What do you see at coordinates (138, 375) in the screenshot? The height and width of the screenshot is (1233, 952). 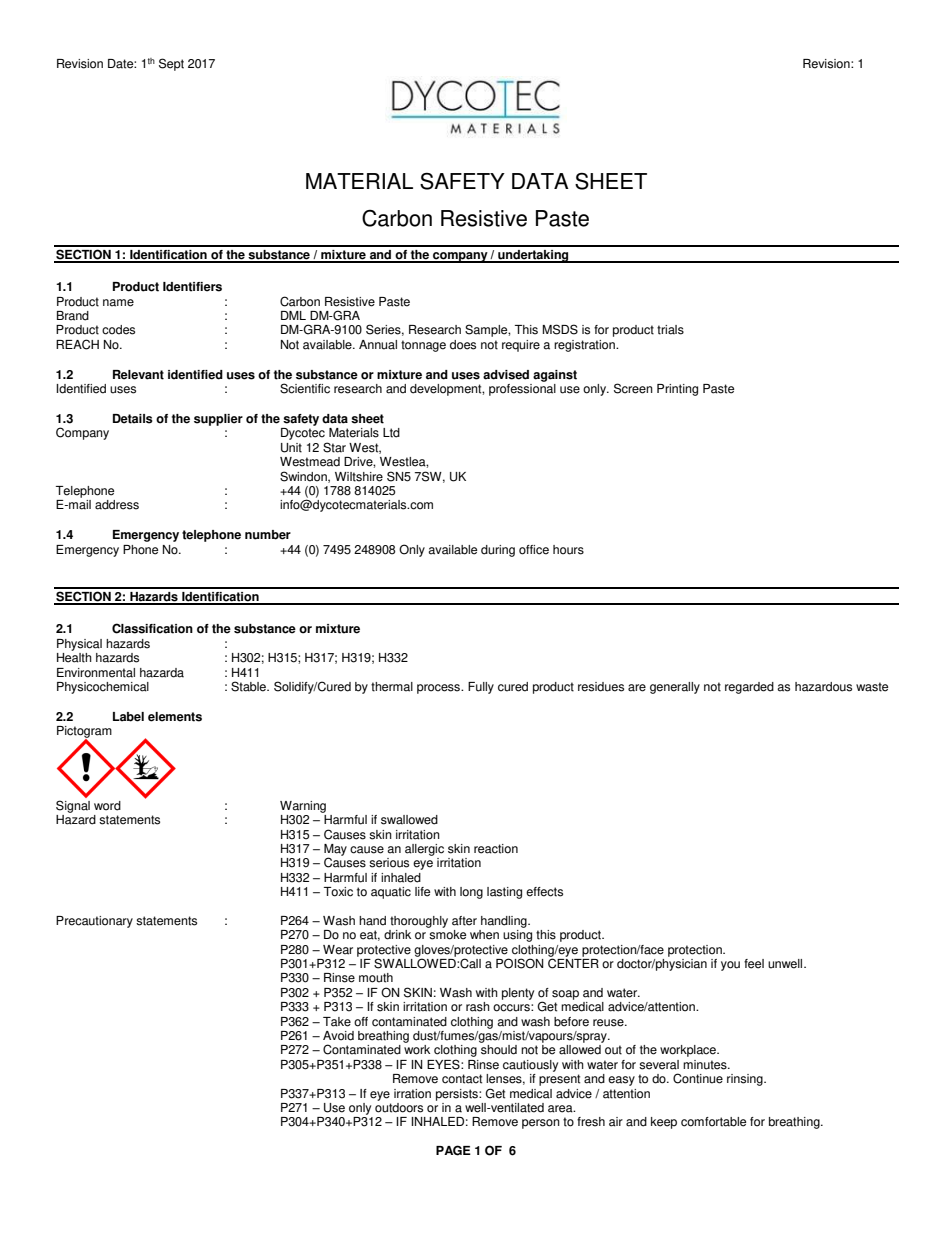 I see `Relevant` at bounding box center [138, 375].
